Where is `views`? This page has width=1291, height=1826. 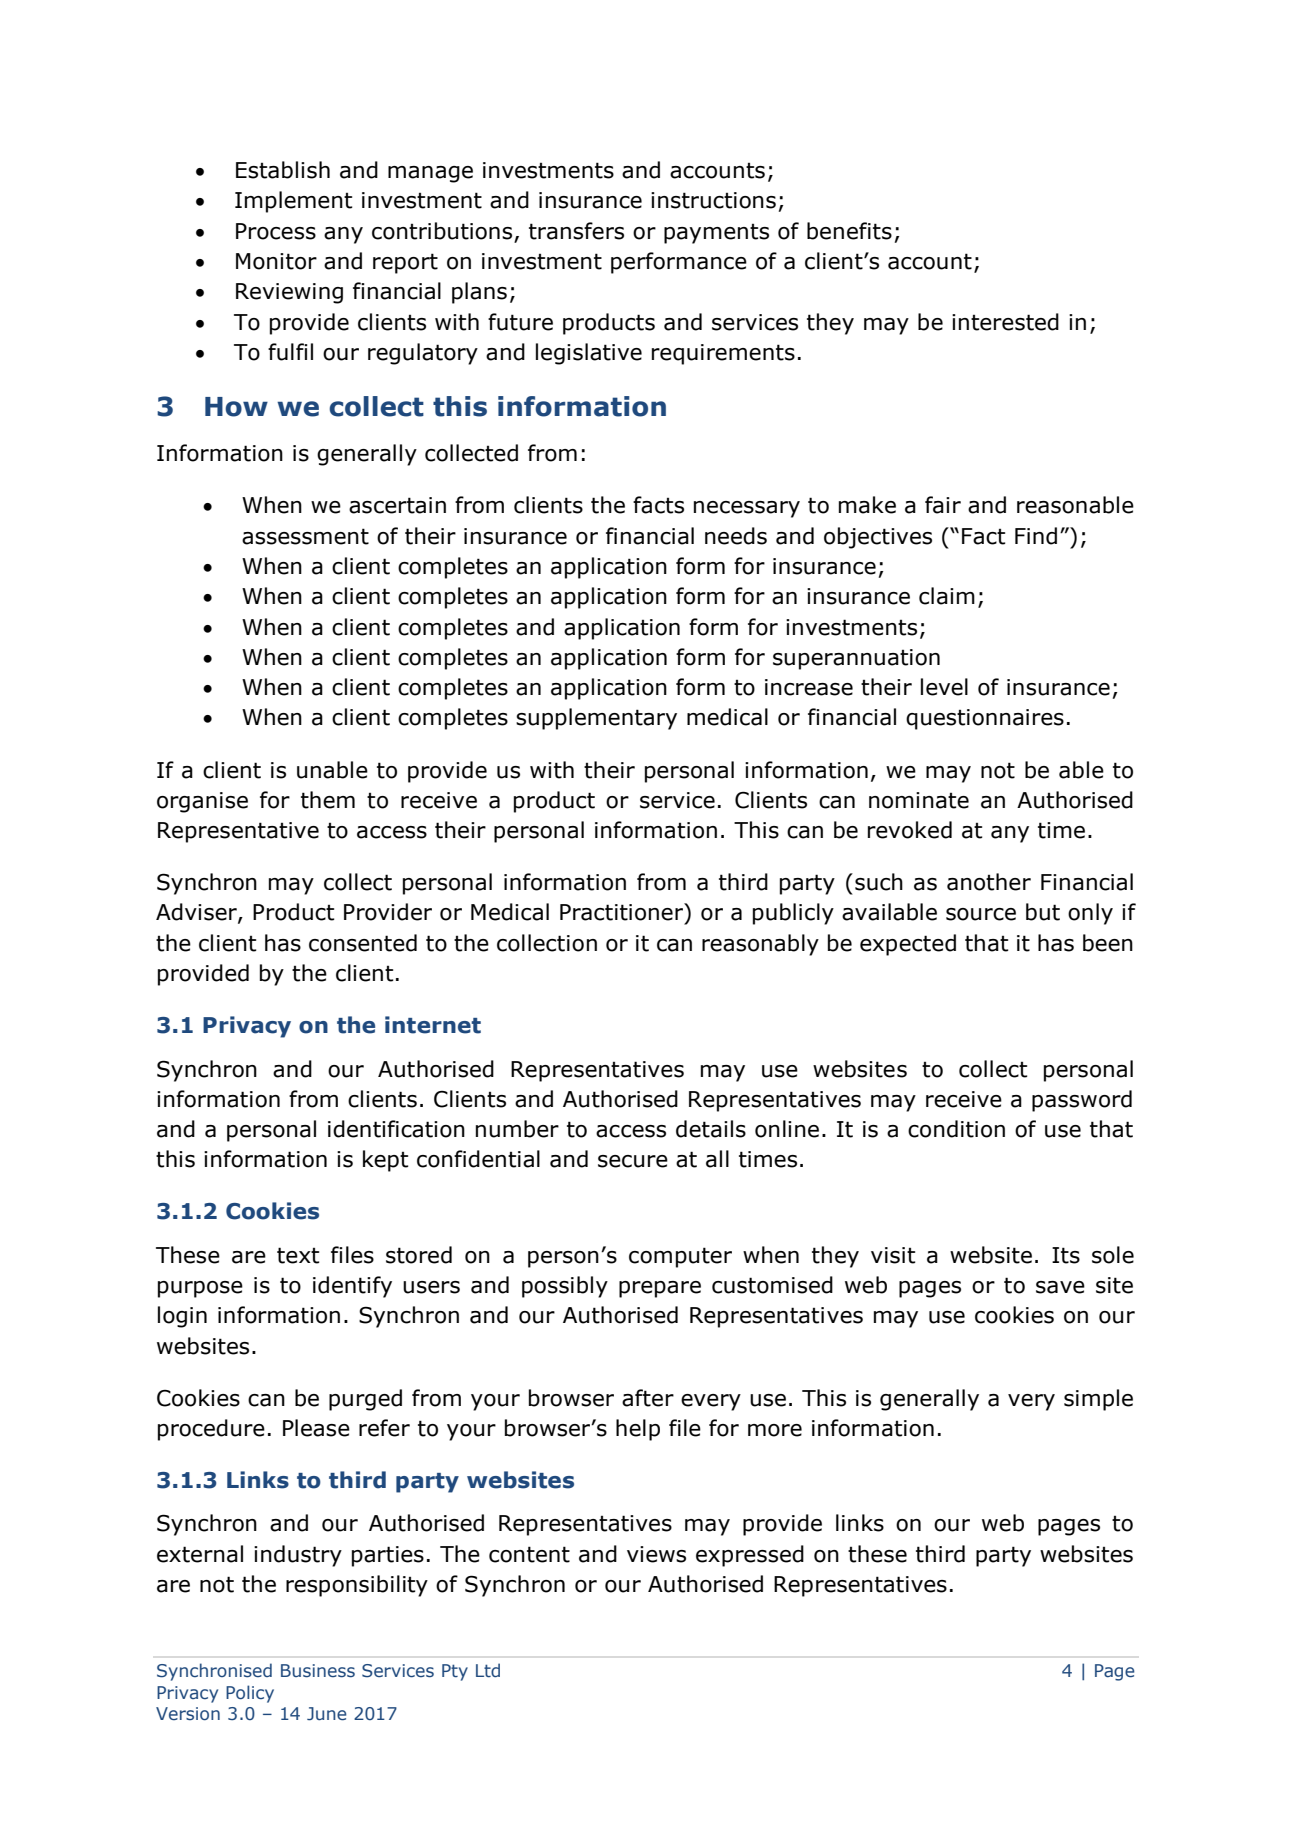
views is located at coordinates (656, 1554).
